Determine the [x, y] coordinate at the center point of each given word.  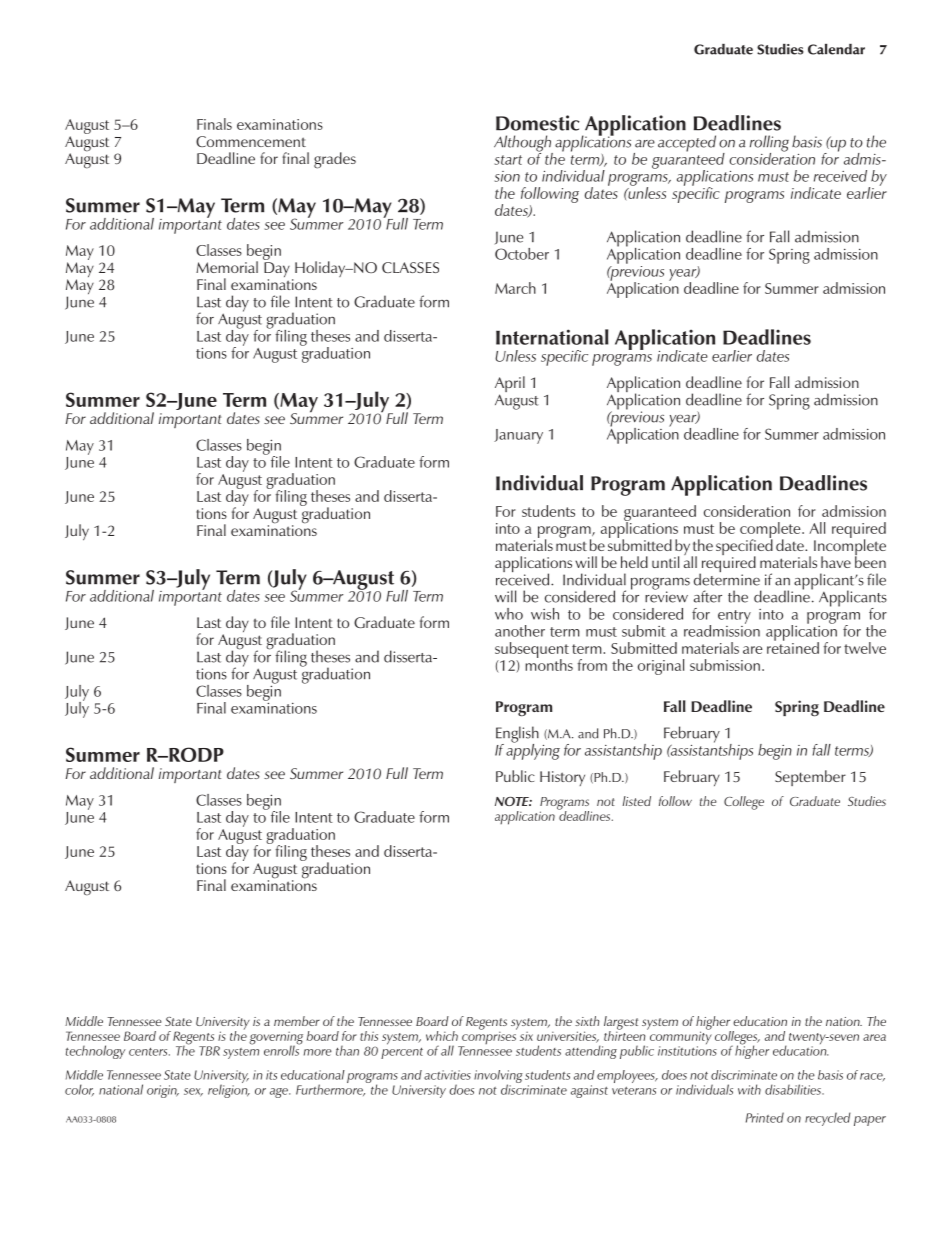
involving [498, 1078]
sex [193, 1092]
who [509, 614]
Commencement [251, 141]
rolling [769, 144]
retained [793, 647]
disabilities [794, 1089]
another [520, 631]
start [508, 160]
